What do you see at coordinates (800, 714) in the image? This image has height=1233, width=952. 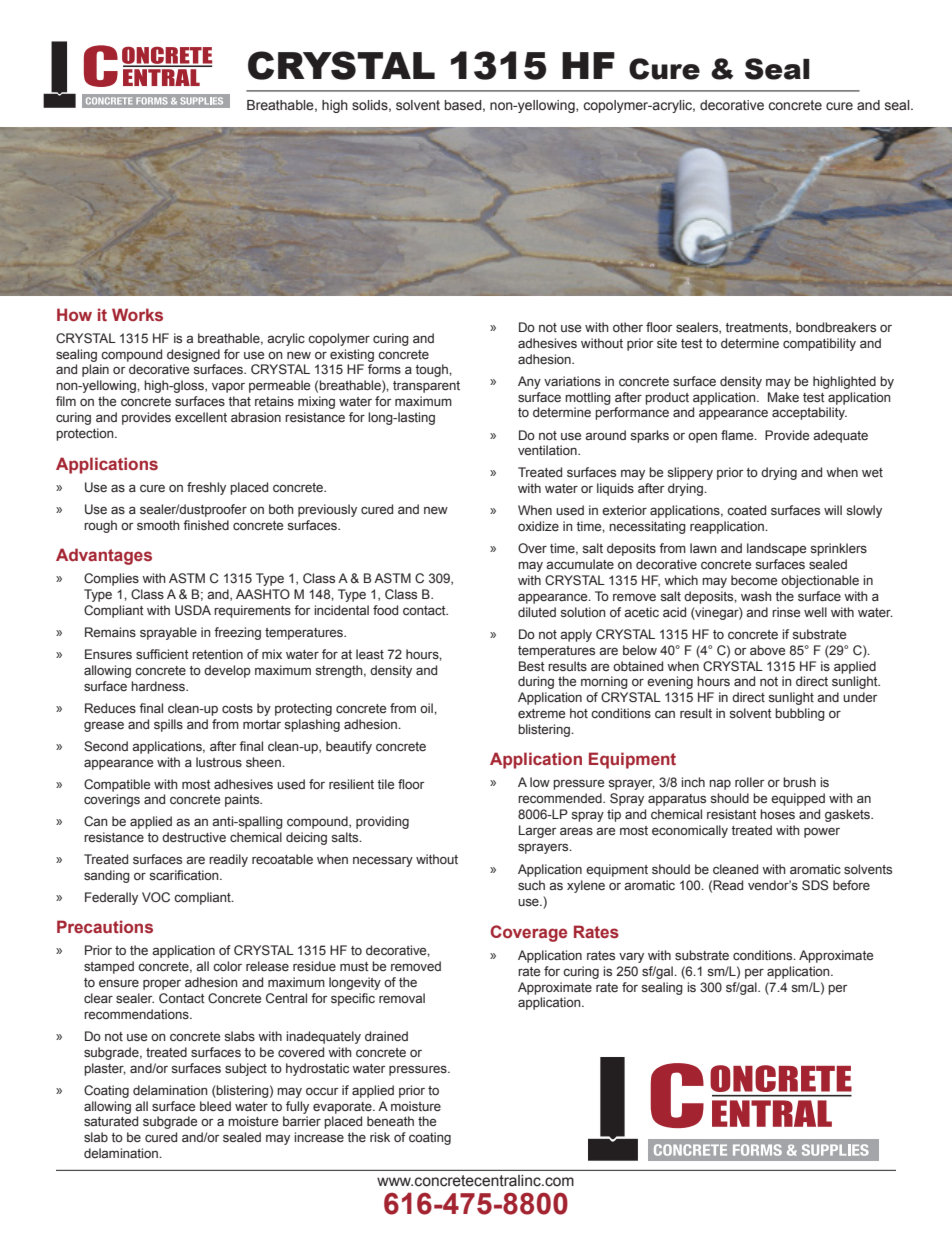 I see `bubbling` at bounding box center [800, 714].
